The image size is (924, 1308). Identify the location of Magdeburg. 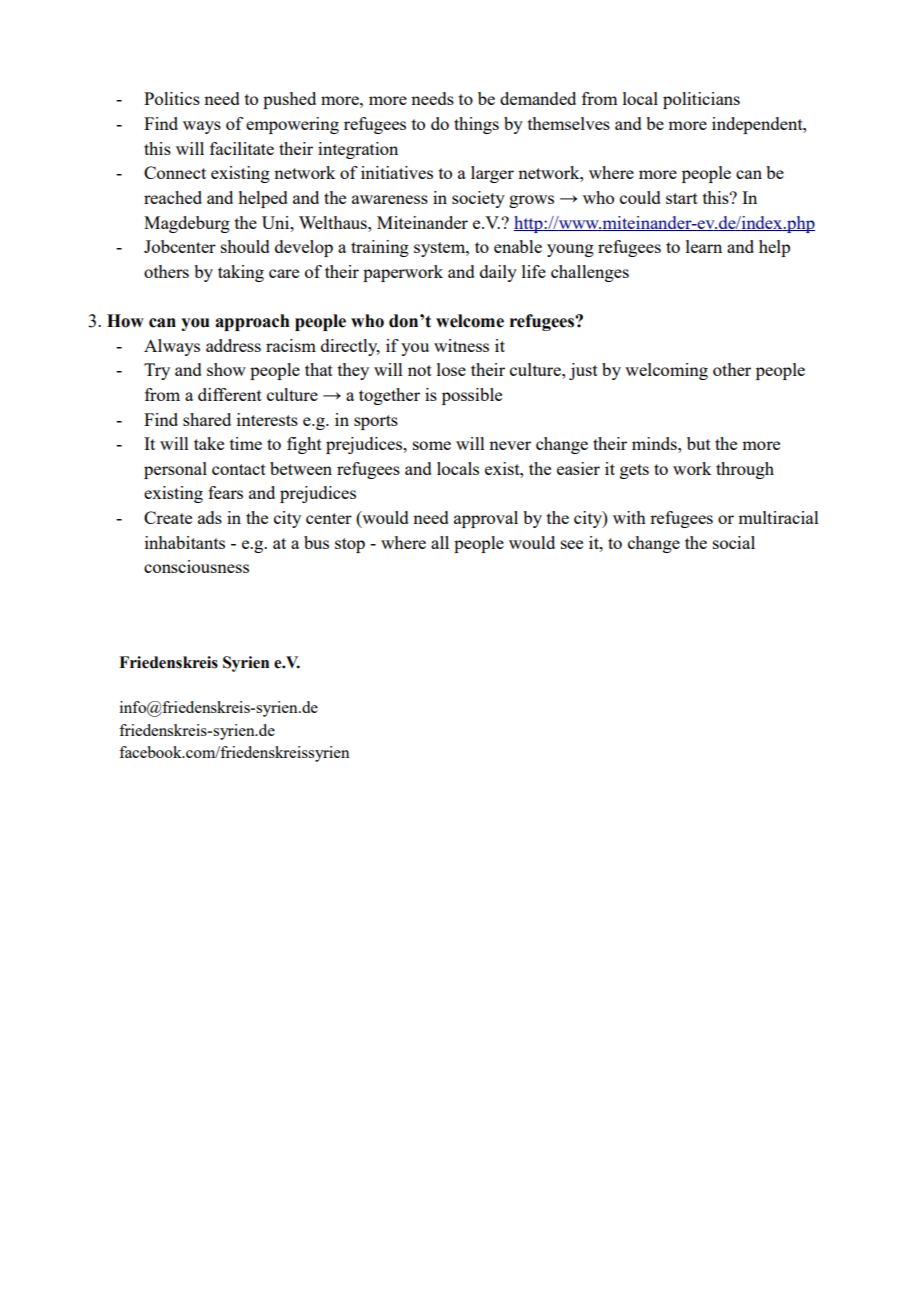
(187, 224).
